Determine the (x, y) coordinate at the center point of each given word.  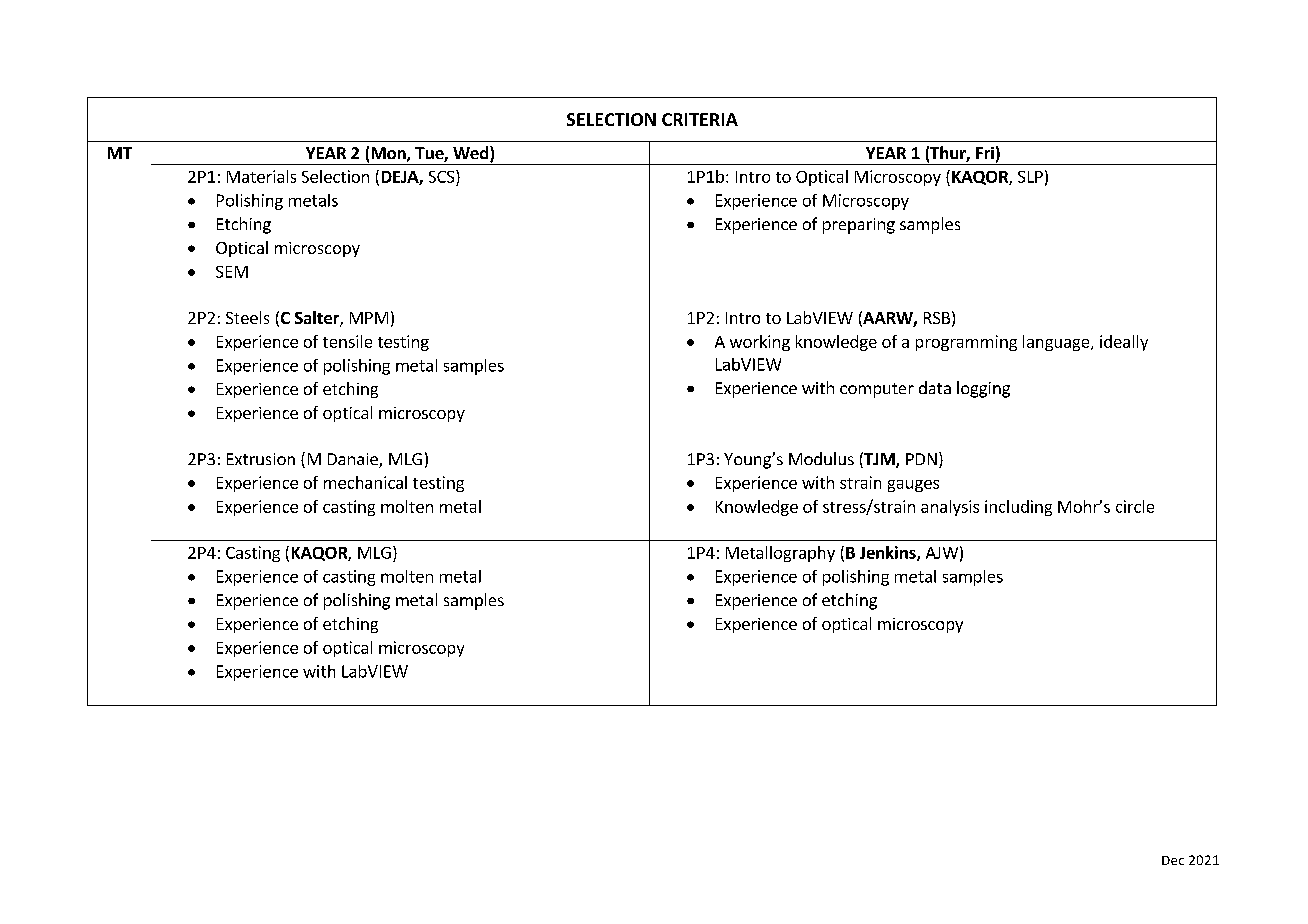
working (760, 343)
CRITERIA (700, 119)
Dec (1173, 860)
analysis (950, 508)
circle (1135, 506)
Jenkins (889, 553)
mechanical (365, 482)
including (1018, 508)
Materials (261, 176)
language (1057, 343)
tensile (347, 341)
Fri (985, 153)
